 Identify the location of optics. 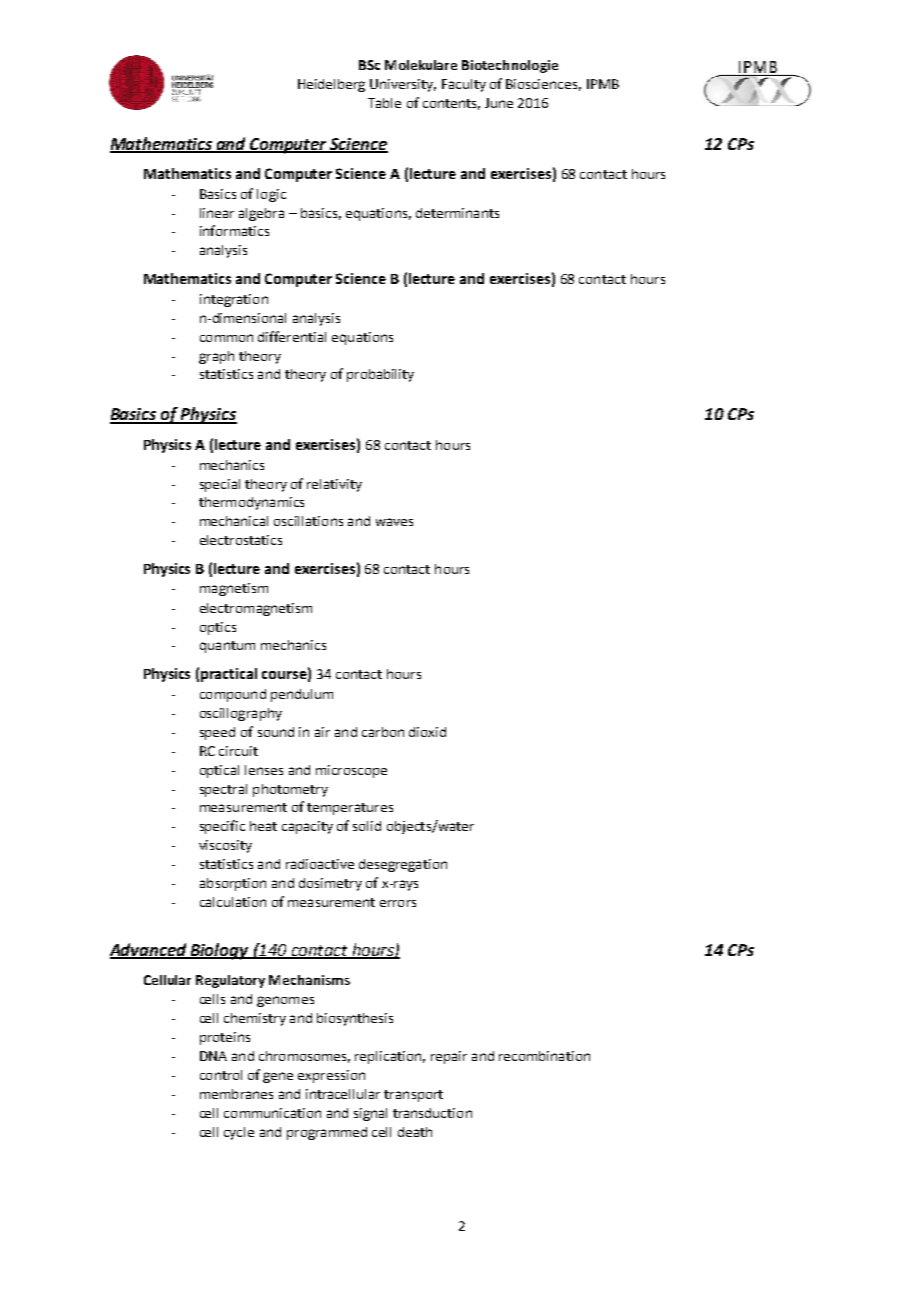
(218, 628).
